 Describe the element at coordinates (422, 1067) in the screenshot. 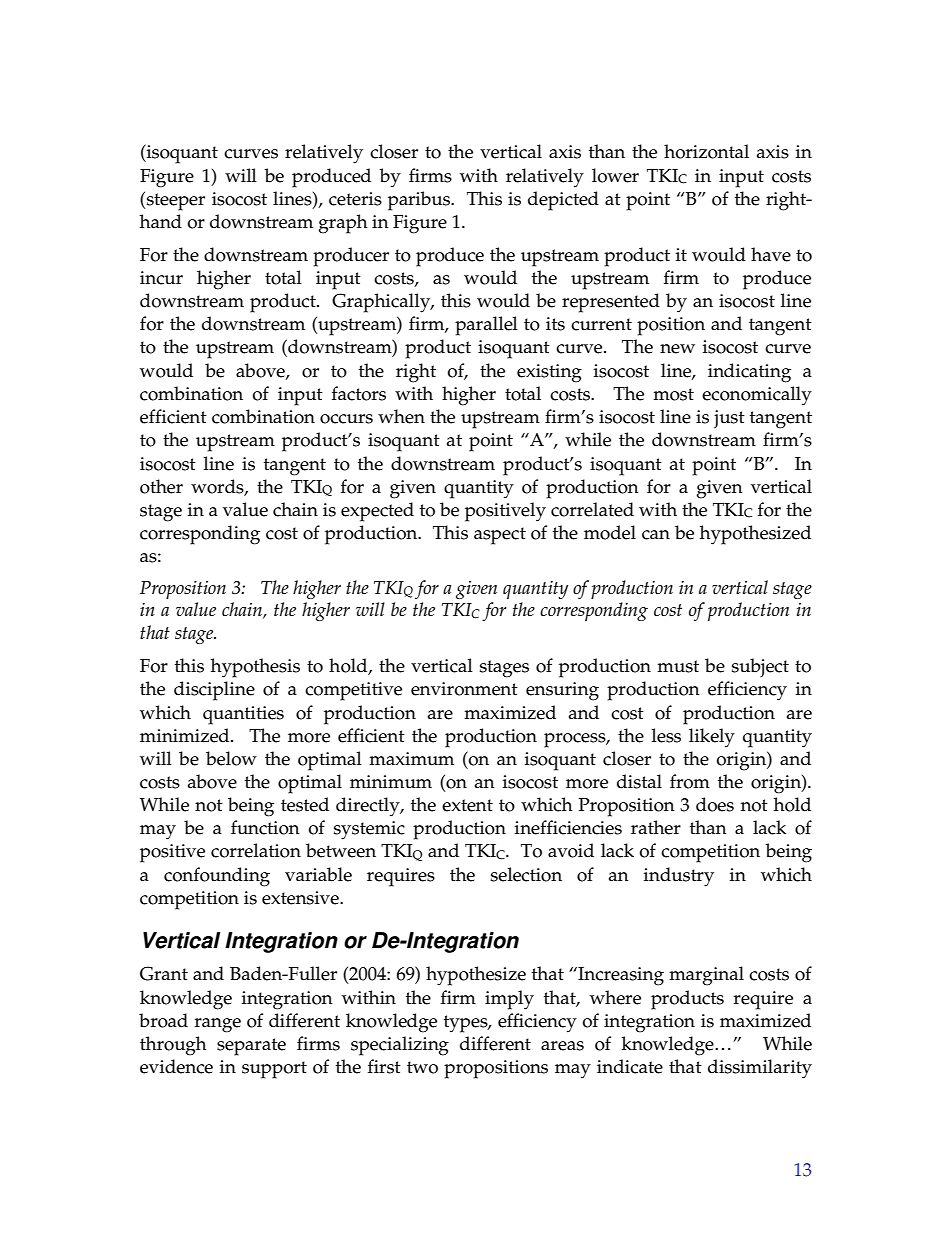

I see `two` at that location.
